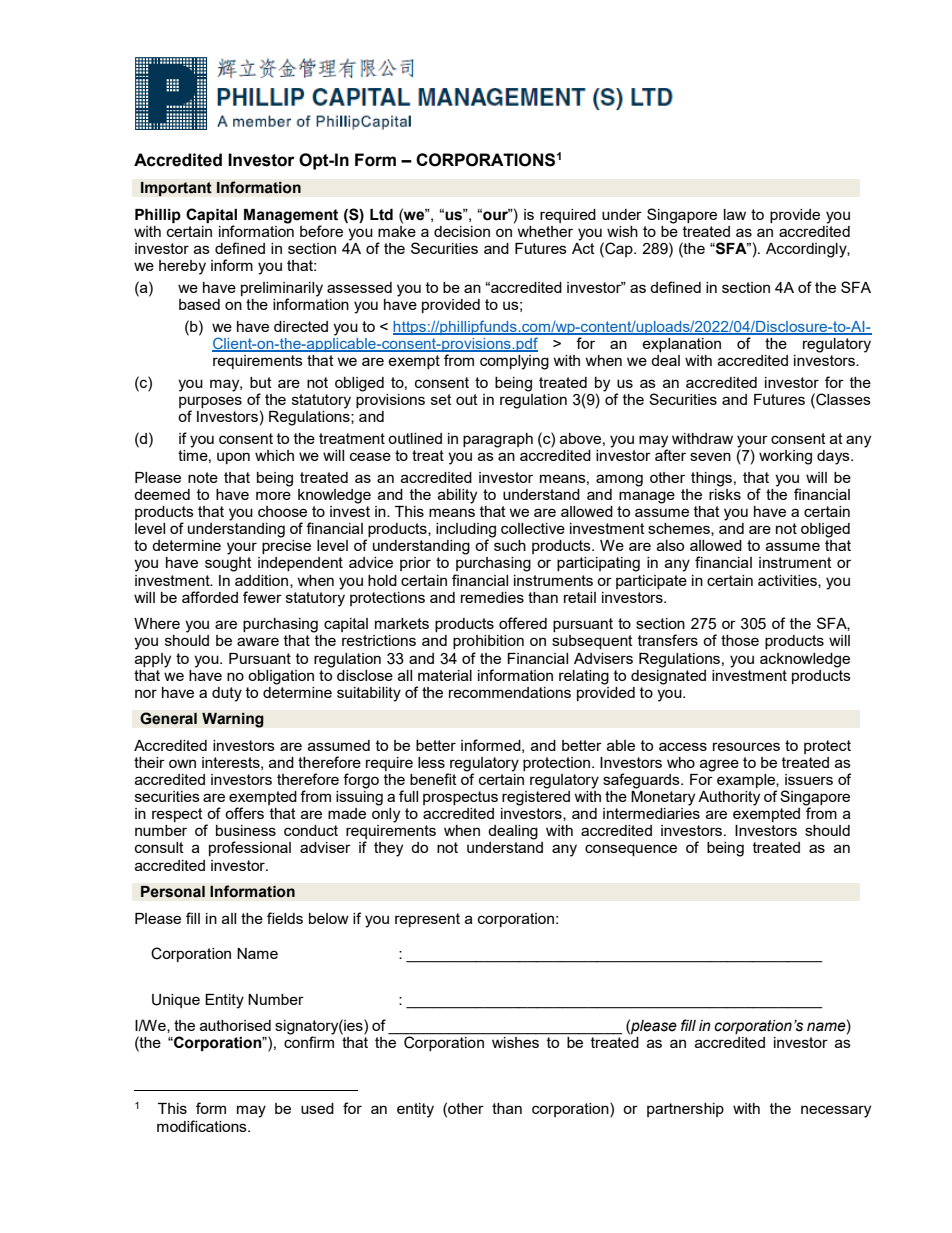  What do you see at coordinates (462, 231) in the screenshot?
I see `decision` at bounding box center [462, 231].
